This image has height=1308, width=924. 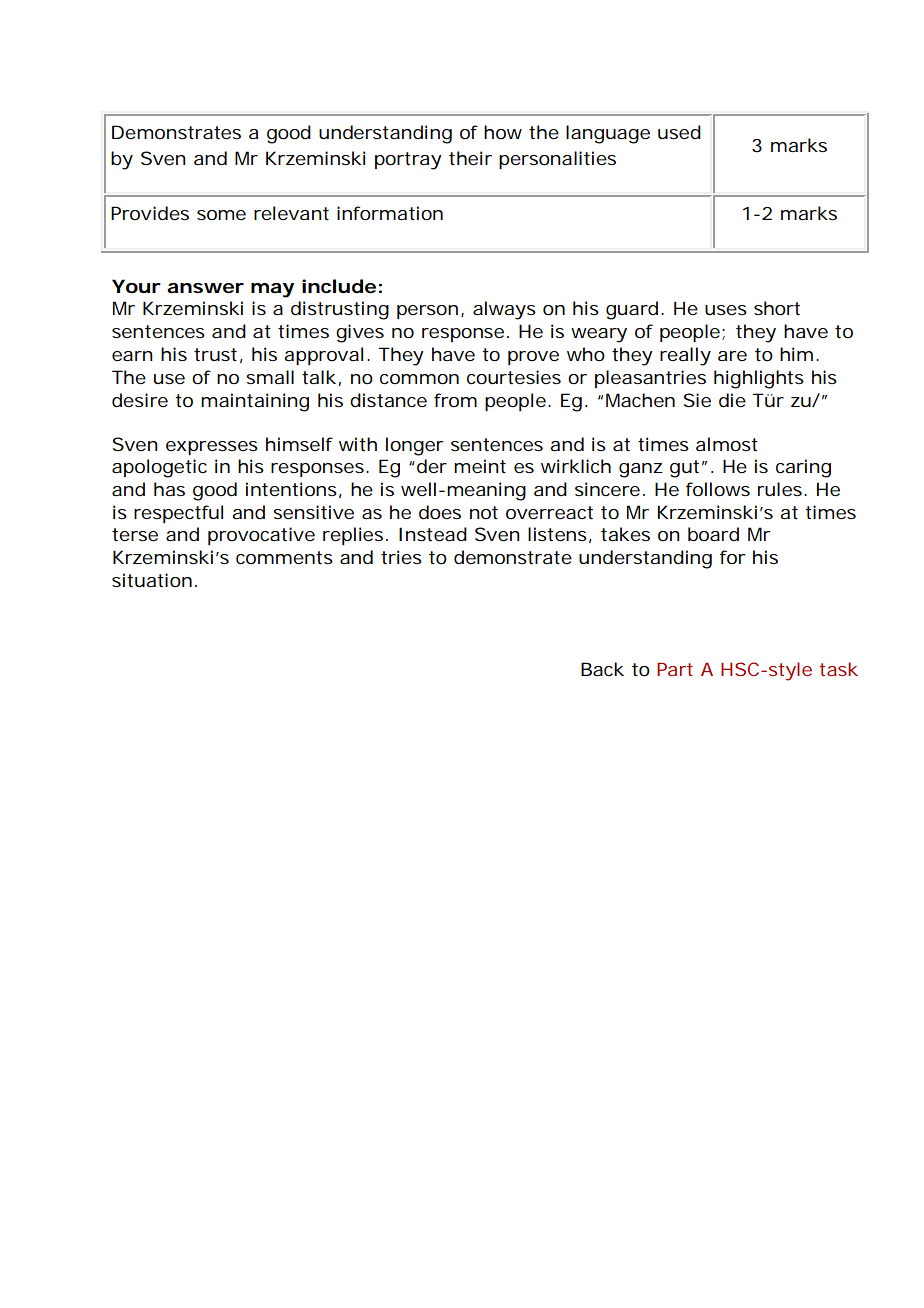 What do you see at coordinates (679, 132) in the image?
I see `used` at bounding box center [679, 132].
